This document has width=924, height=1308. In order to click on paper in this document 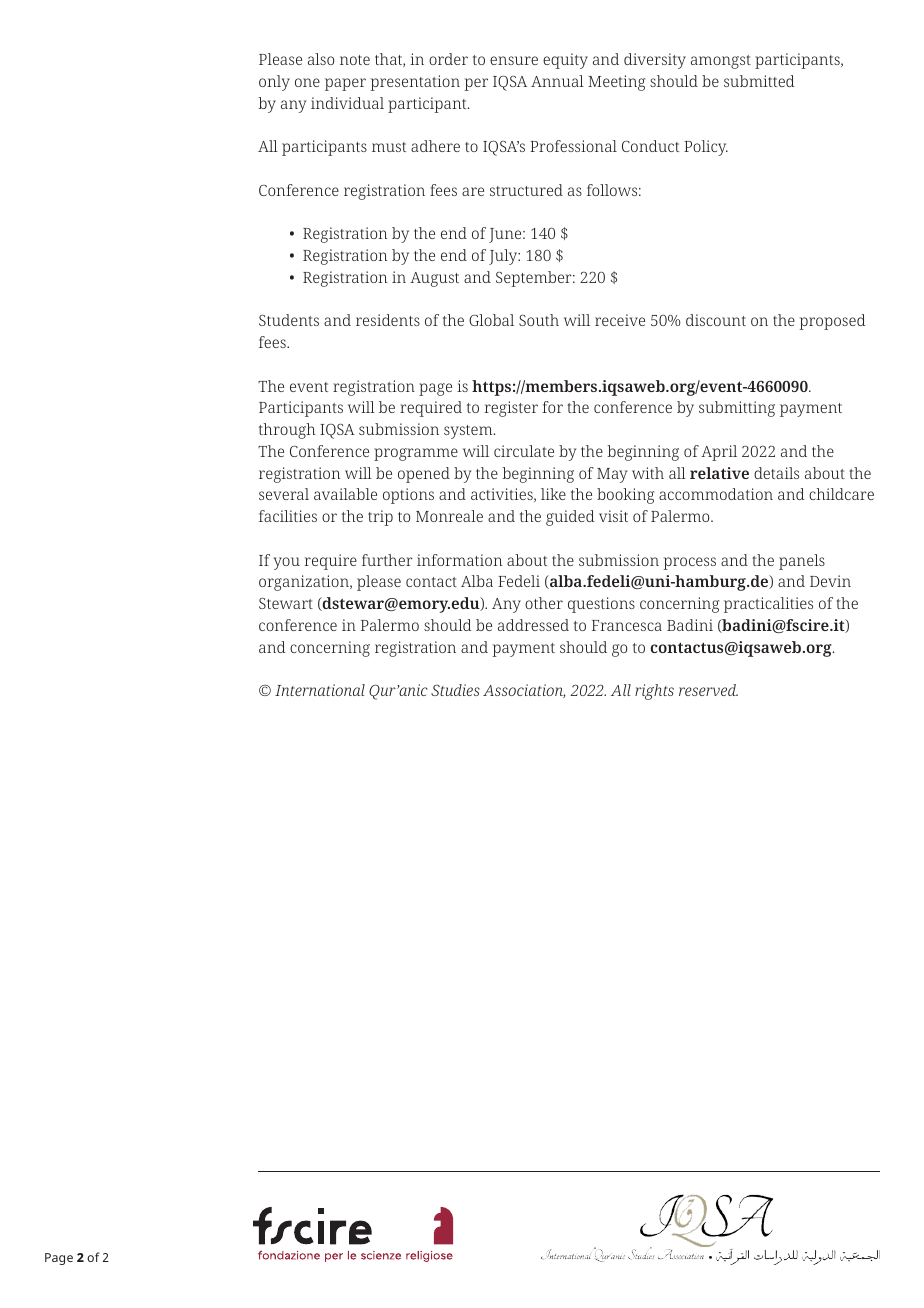, I will do `click(345, 84)`.
